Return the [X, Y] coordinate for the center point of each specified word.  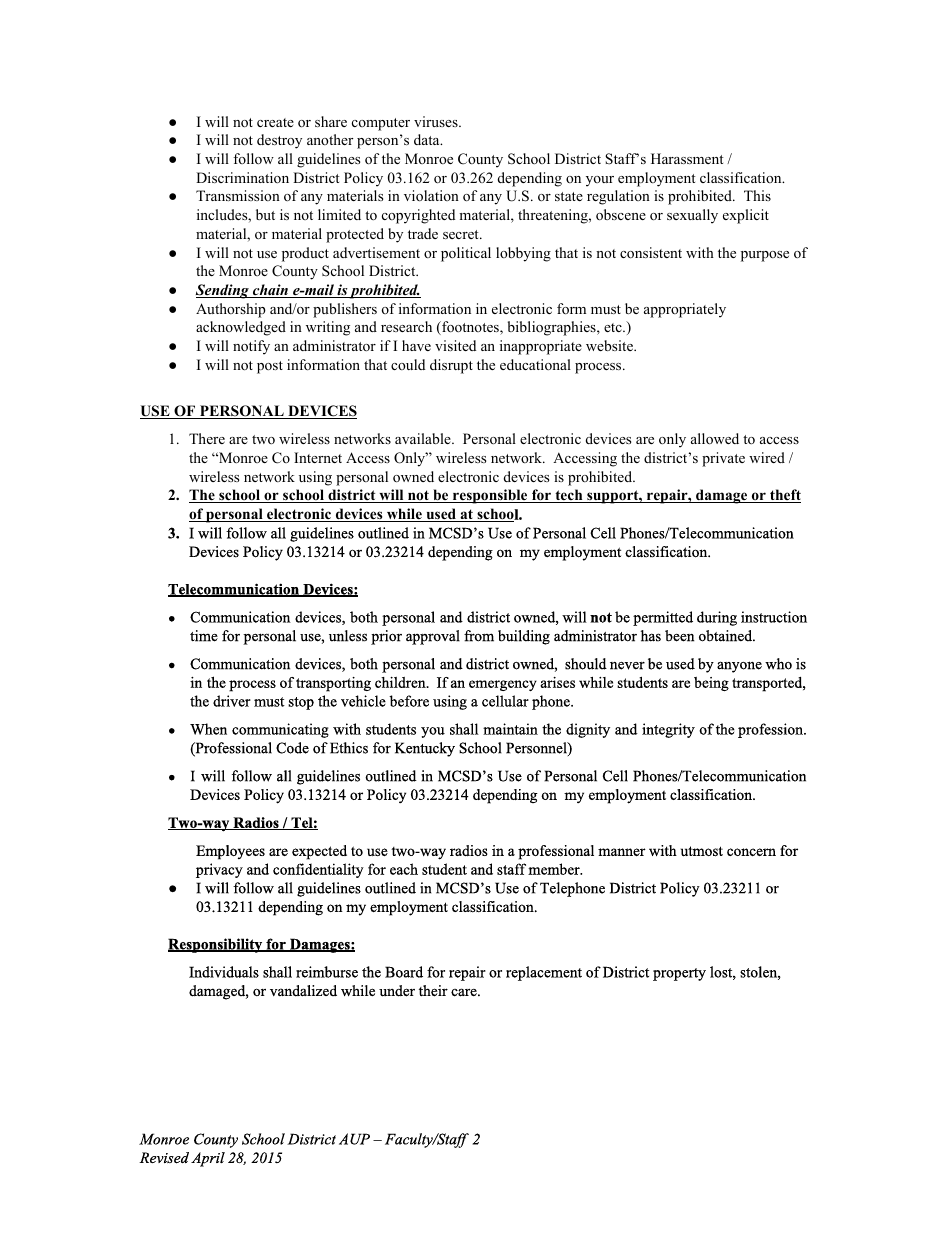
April [208, 1159]
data [428, 139]
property [679, 974]
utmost [702, 851]
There [207, 438]
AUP [354, 1139]
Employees [230, 852]
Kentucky [425, 749]
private [723, 459]
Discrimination [242, 177]
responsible [490, 496]
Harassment [687, 158]
